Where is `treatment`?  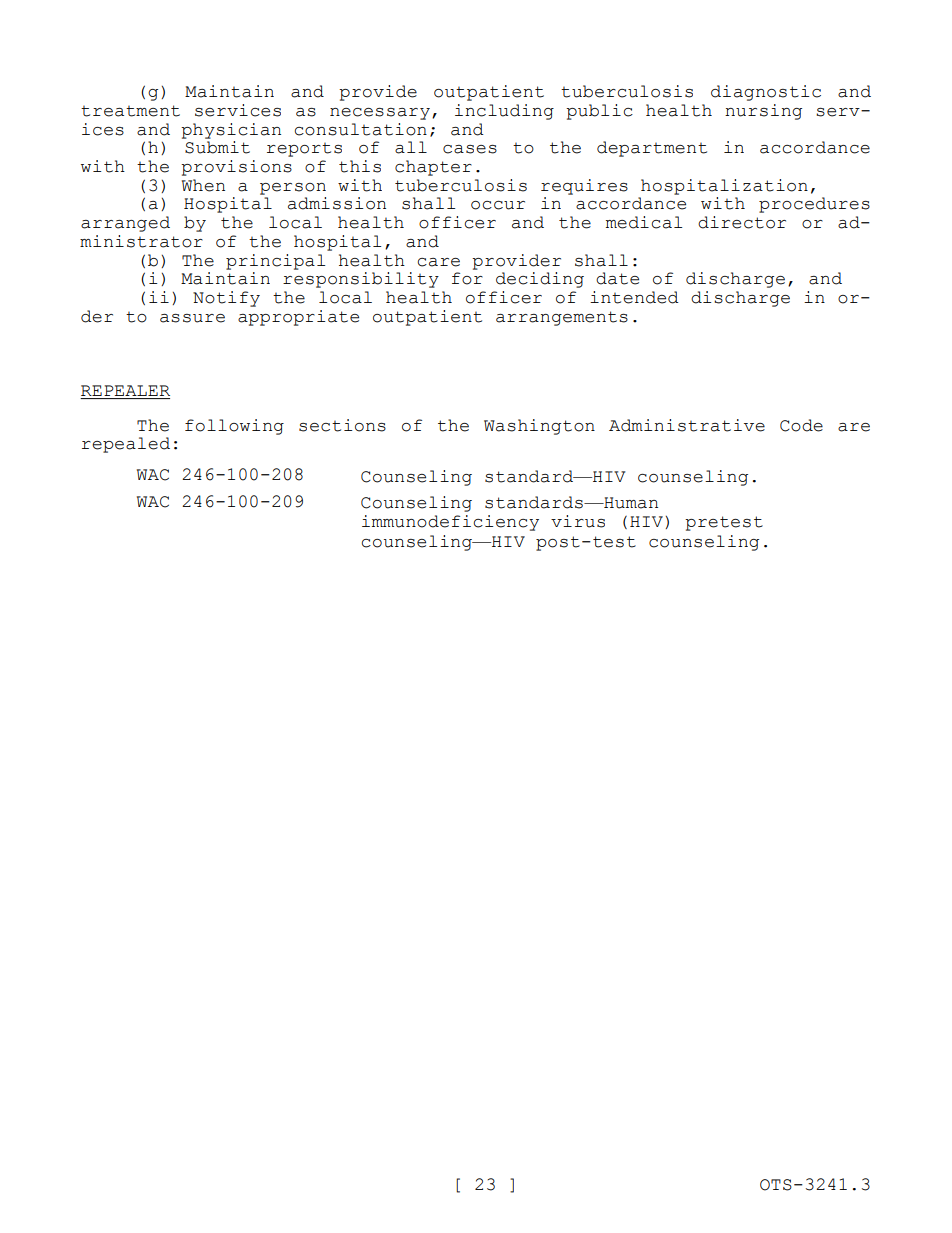 treatment is located at coordinates (130, 111).
